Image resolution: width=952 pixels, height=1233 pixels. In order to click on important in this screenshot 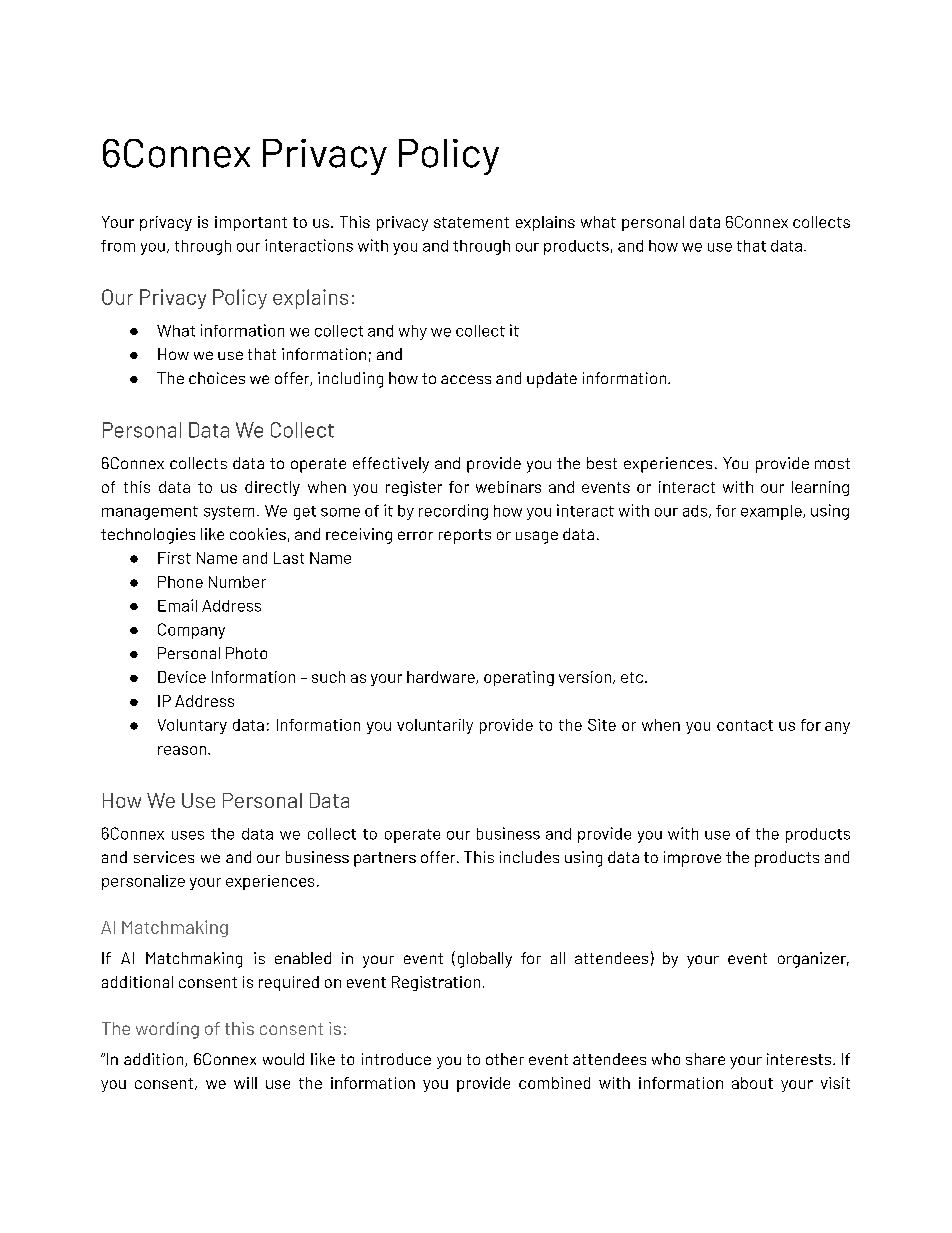, I will do `click(251, 223)`.
